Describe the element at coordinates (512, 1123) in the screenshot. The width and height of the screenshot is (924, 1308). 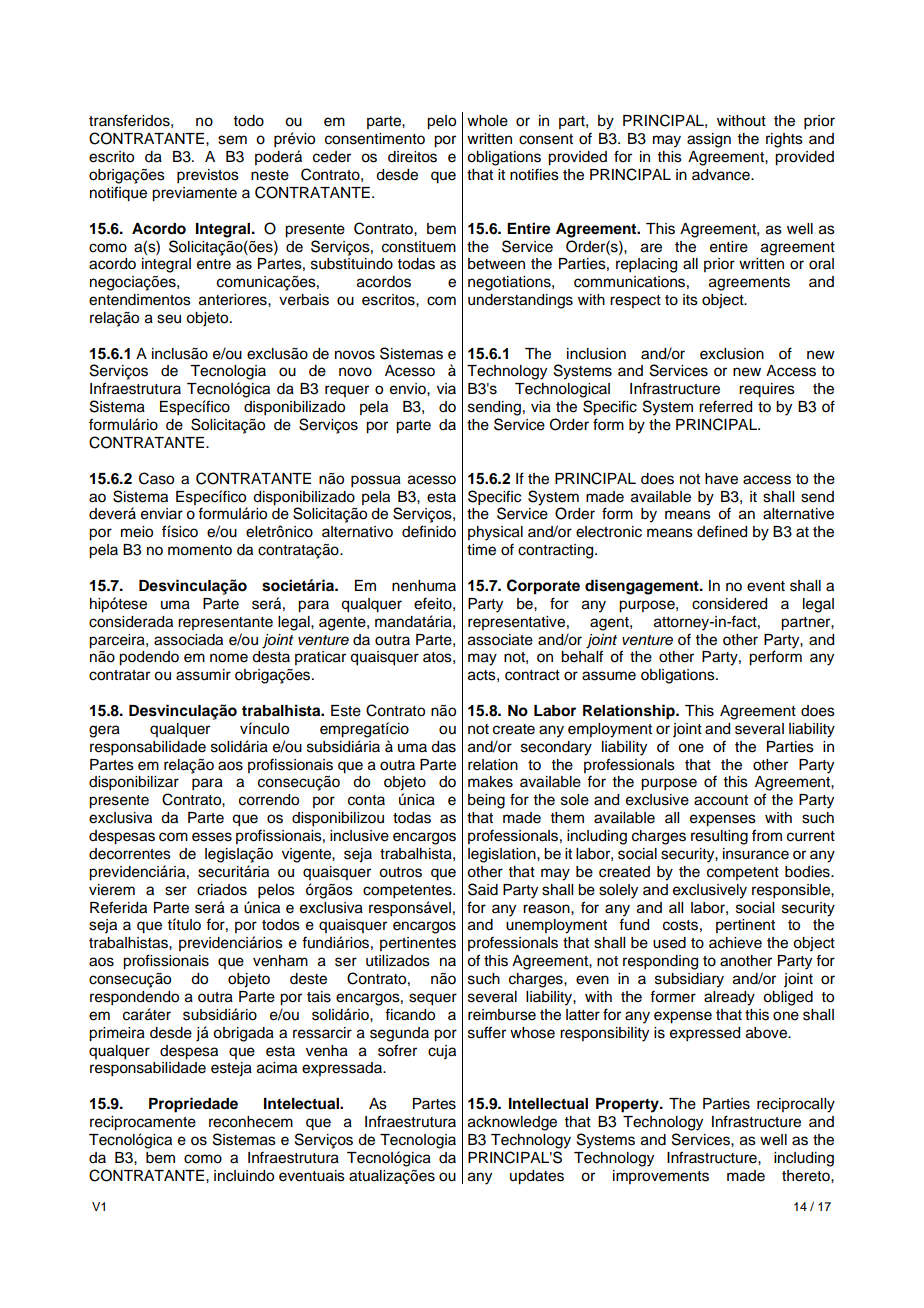
I see `acknowledge` at that location.
